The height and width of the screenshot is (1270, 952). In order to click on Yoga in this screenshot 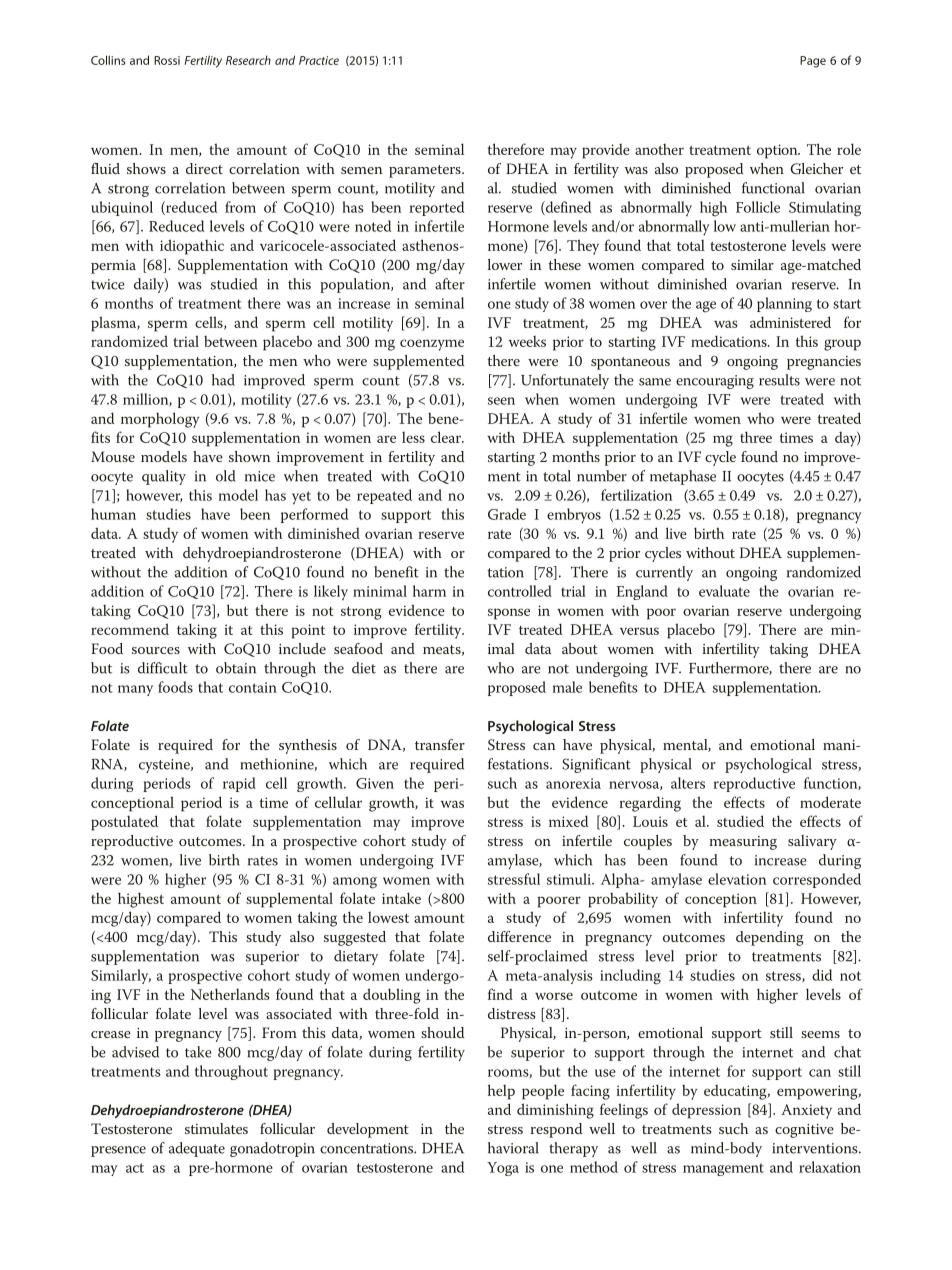, I will do `click(503, 1169)`.
